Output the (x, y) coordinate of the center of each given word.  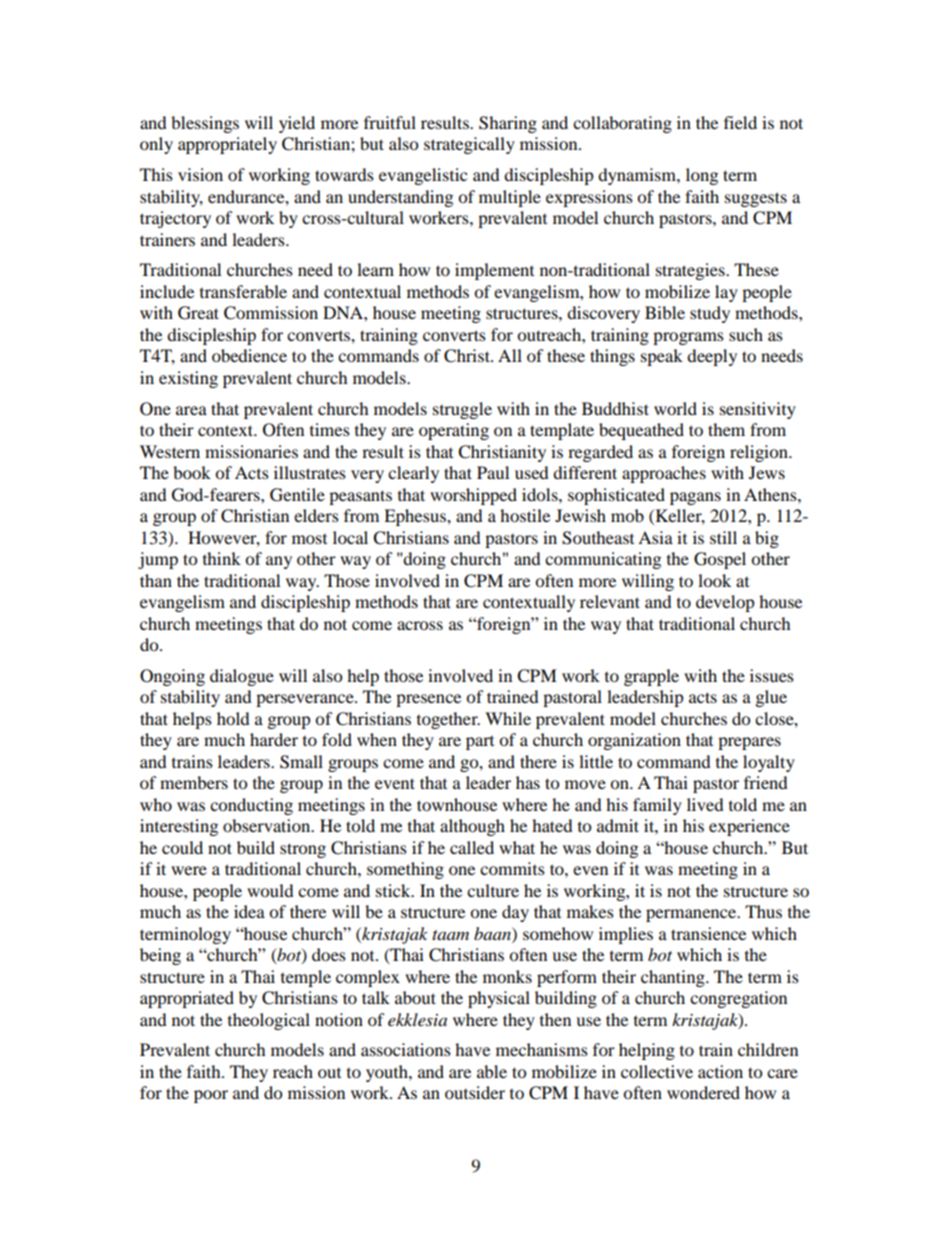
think (222, 558)
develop (725, 603)
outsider (475, 1092)
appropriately (227, 145)
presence (428, 700)
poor (211, 1096)
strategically (469, 145)
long (702, 176)
